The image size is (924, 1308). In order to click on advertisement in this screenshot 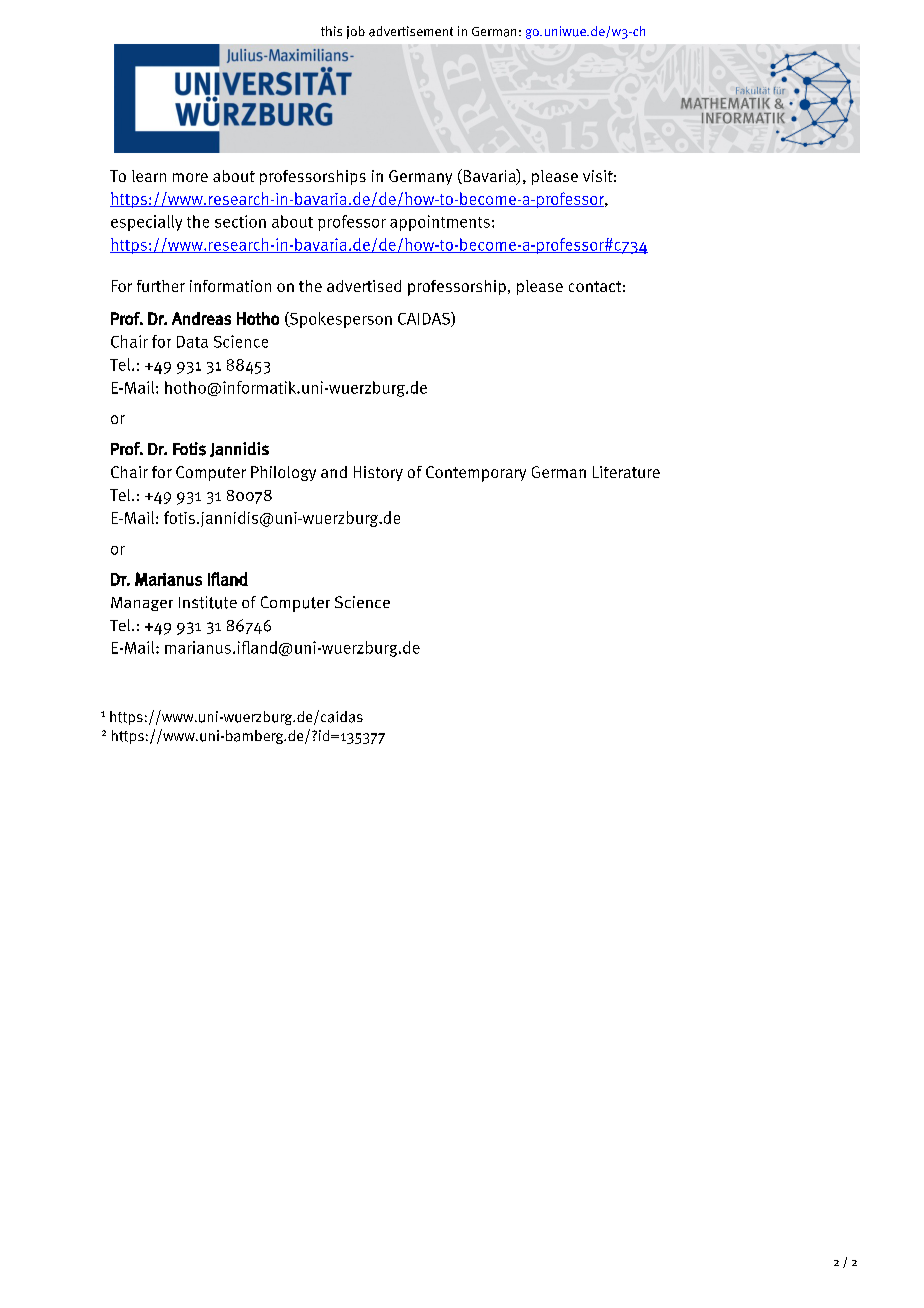, I will do `click(411, 31)`.
